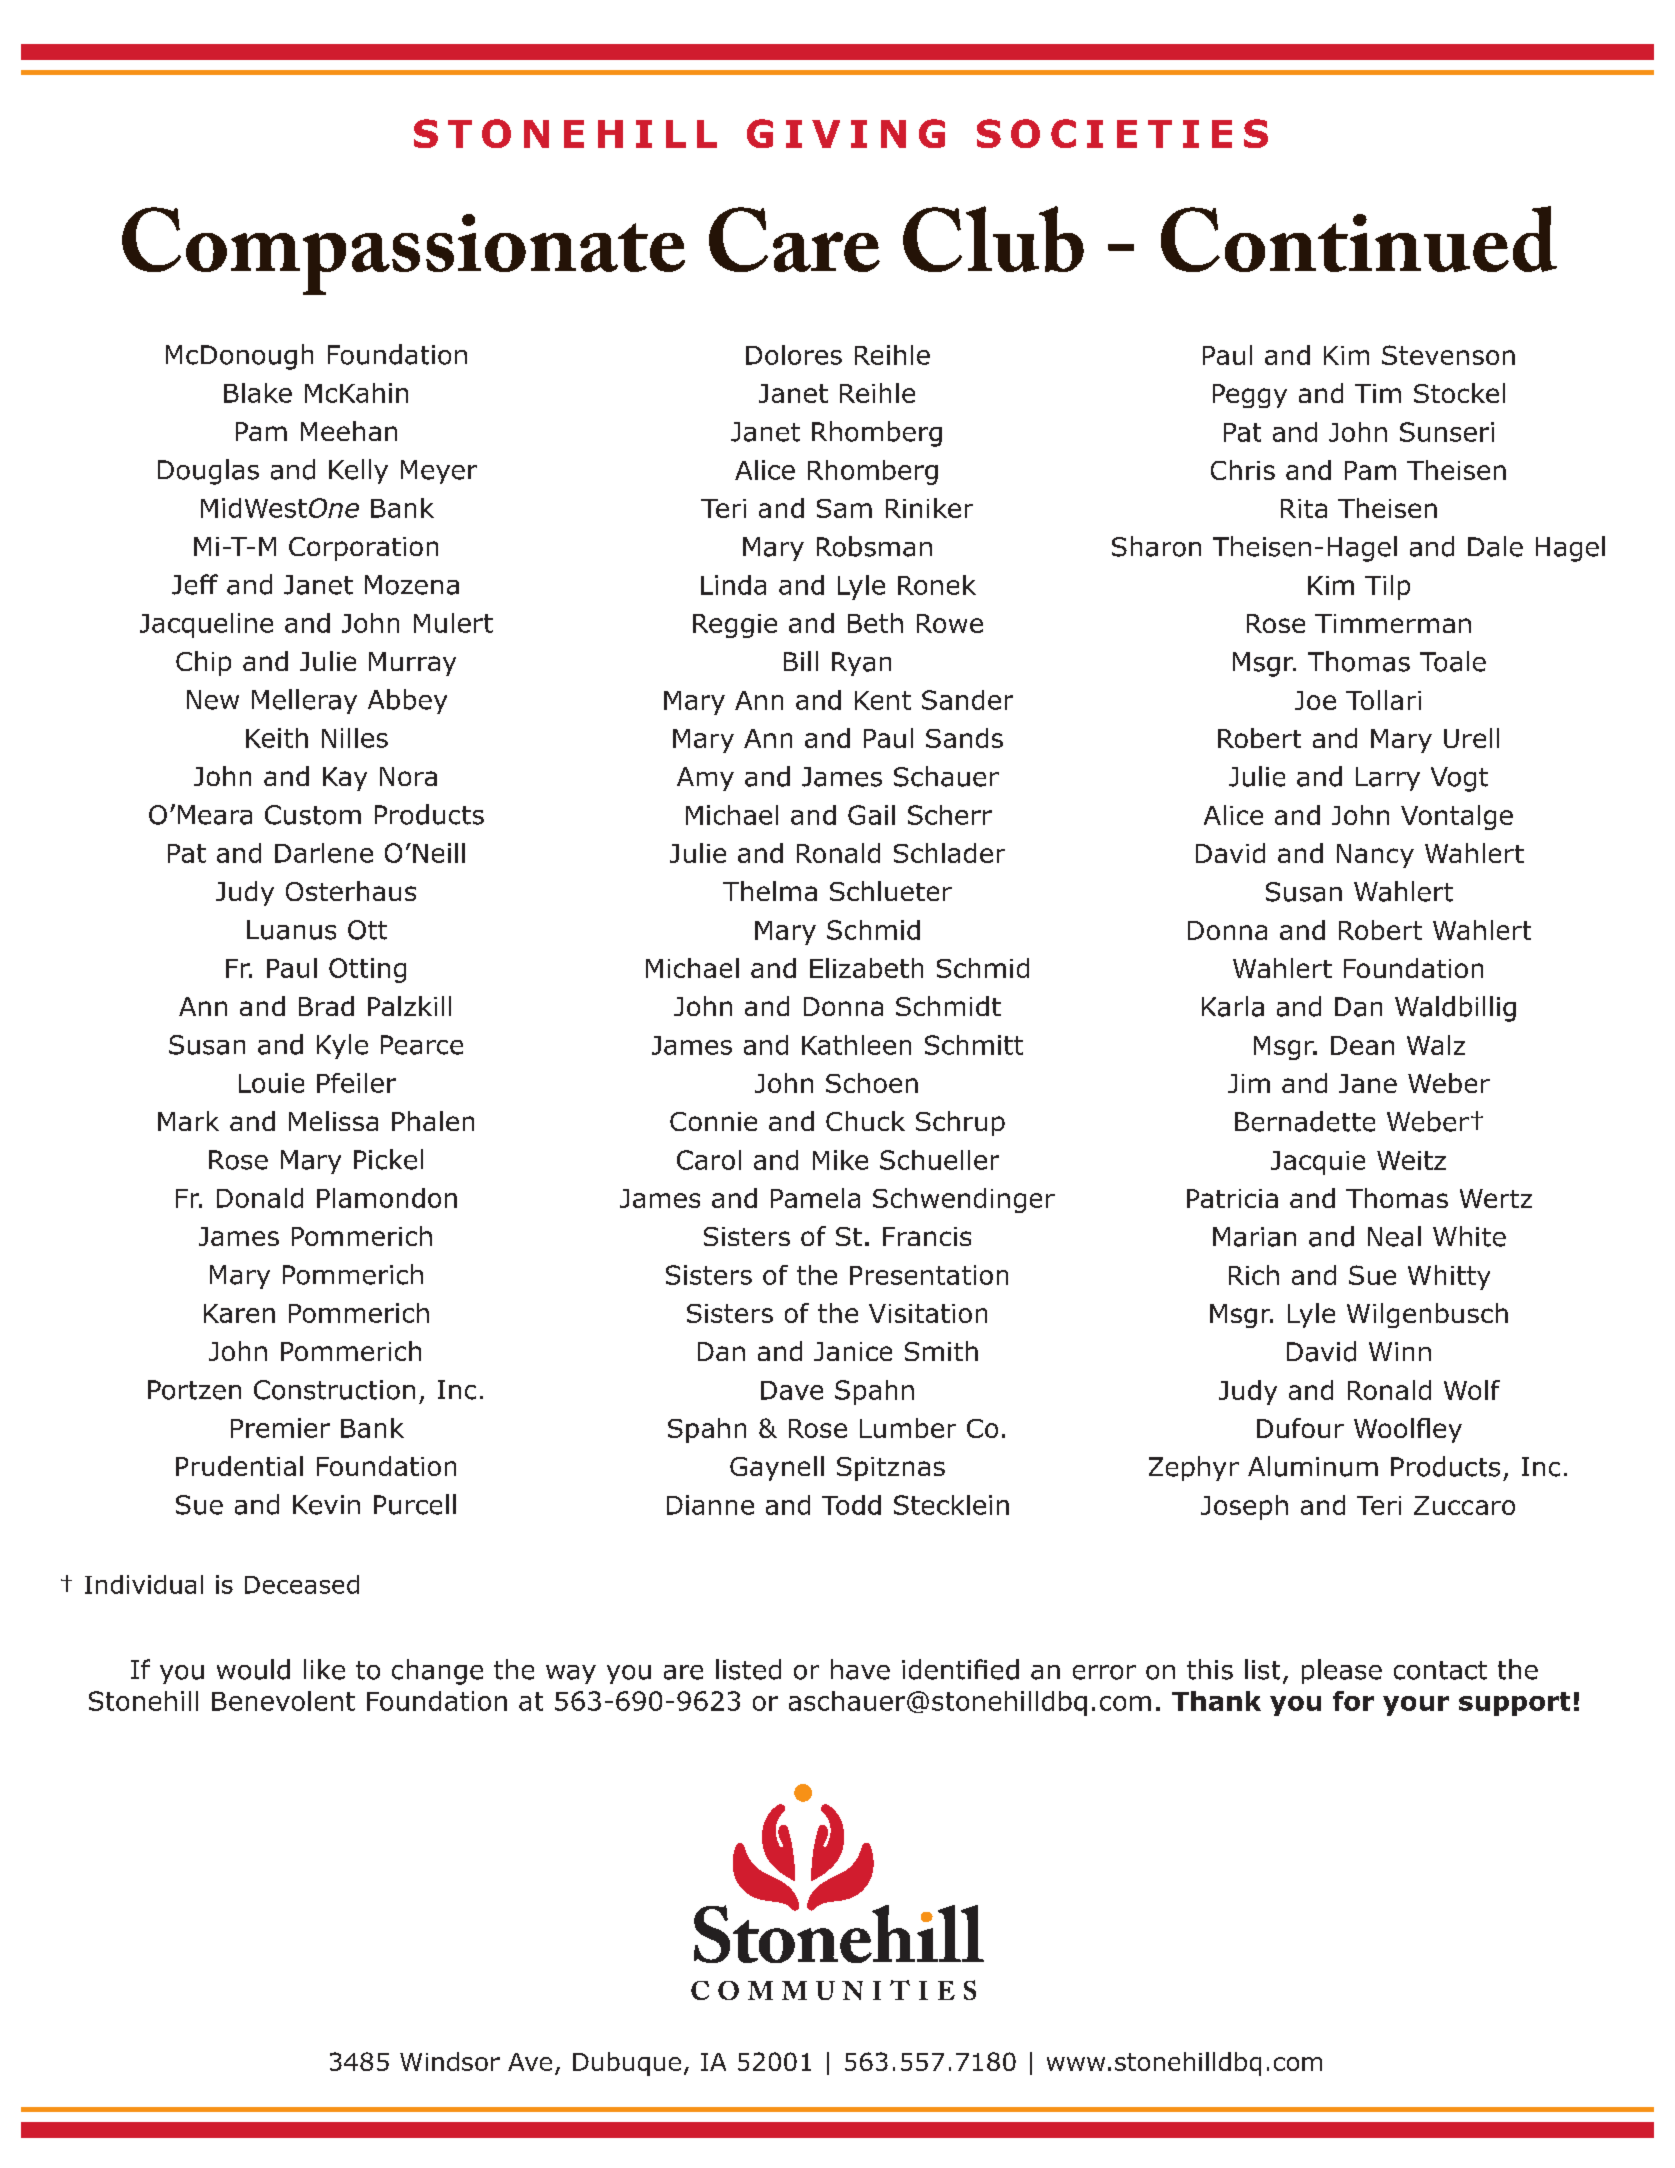 This page has width=1675, height=2168. What do you see at coordinates (1359, 239) in the page?
I see `Continued` at bounding box center [1359, 239].
